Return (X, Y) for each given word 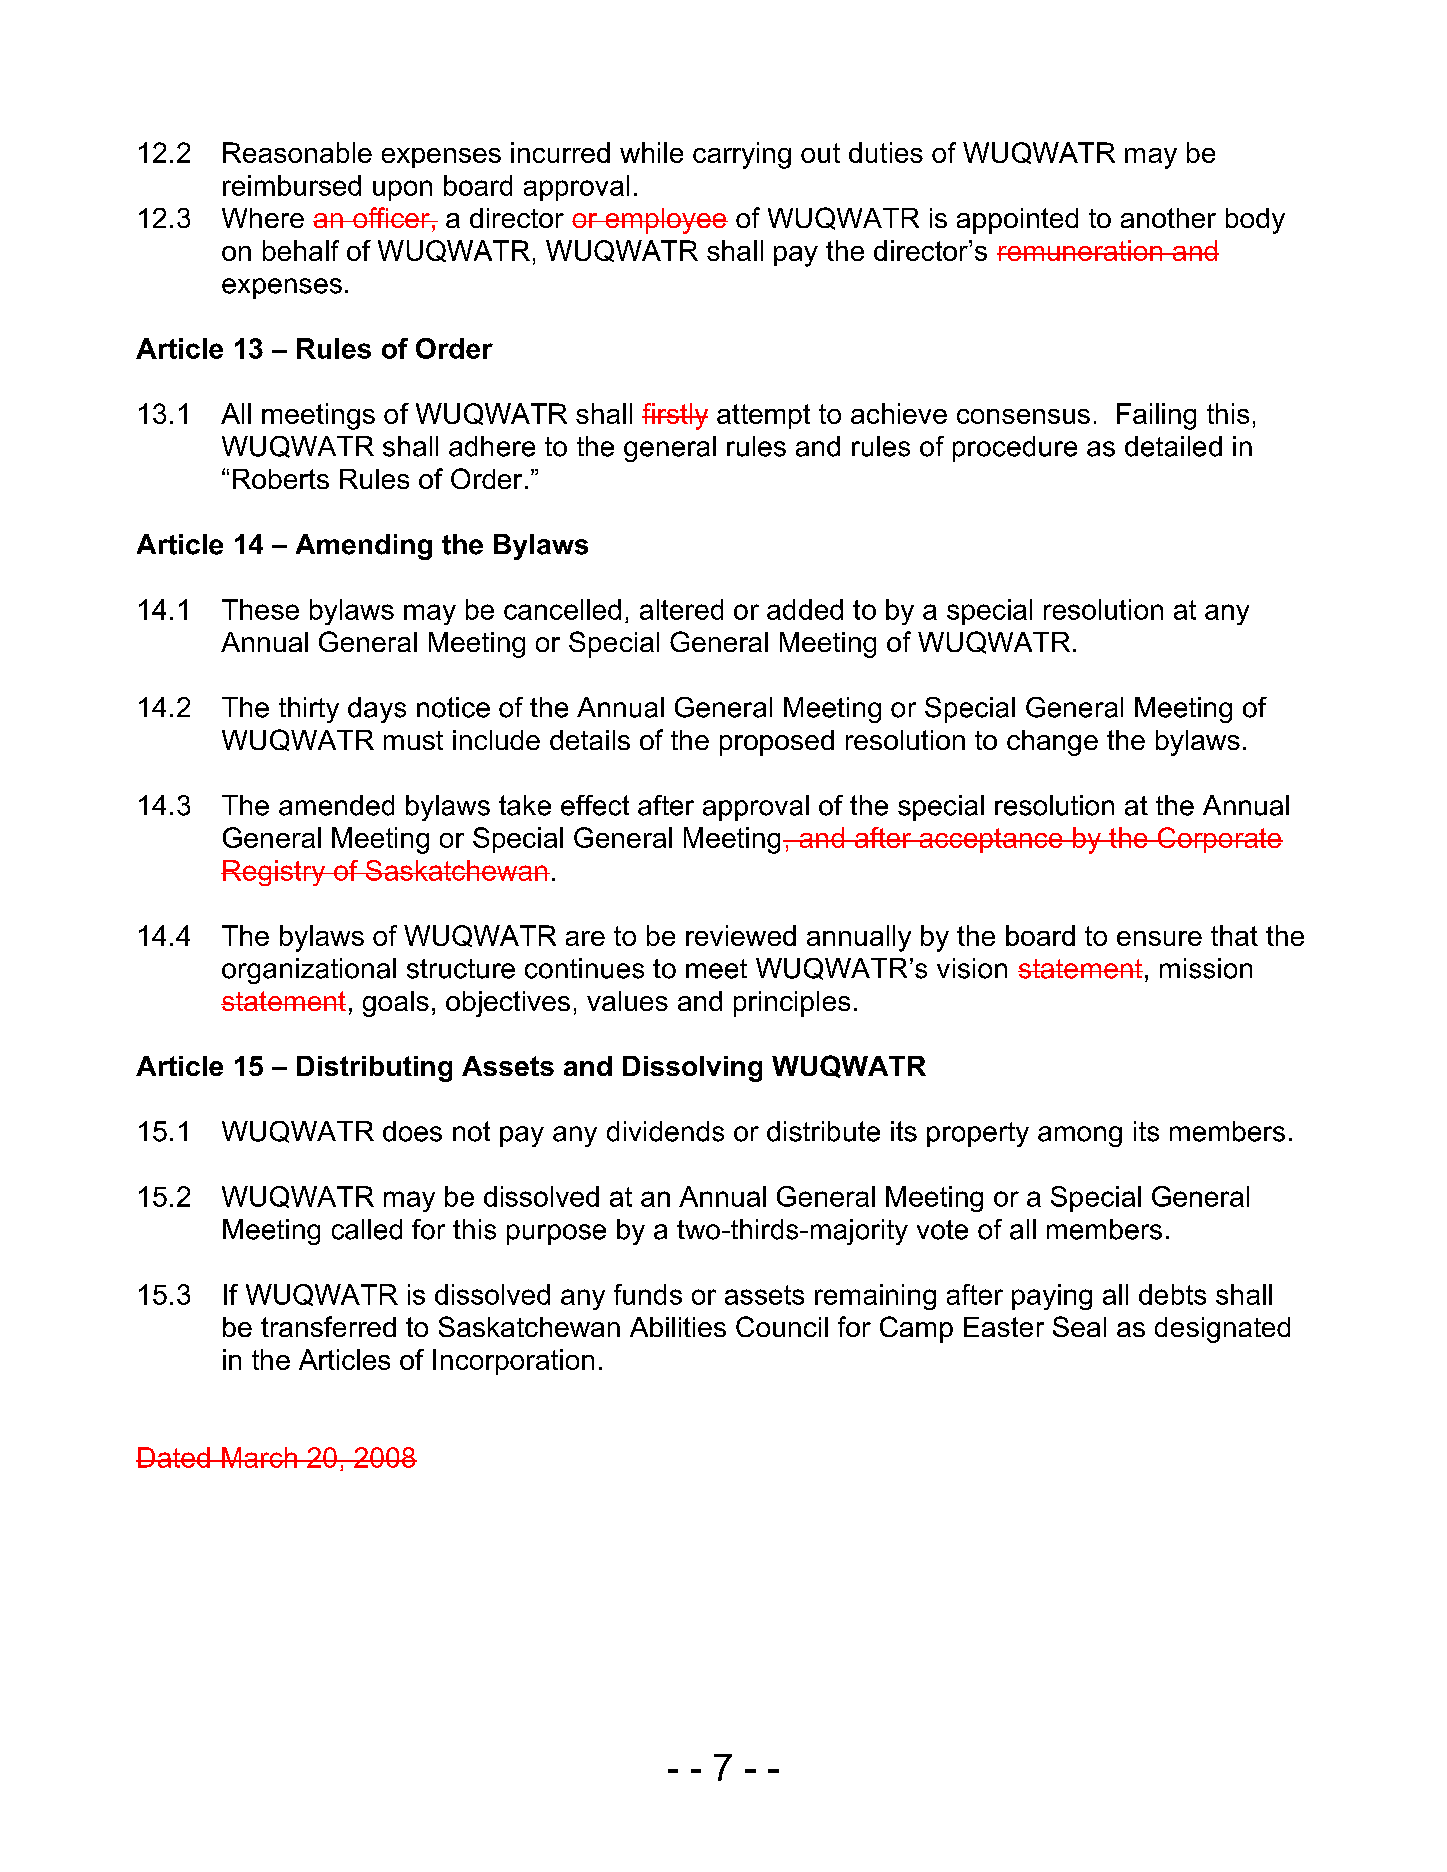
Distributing (374, 1069)
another (1168, 218)
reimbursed (292, 185)
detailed (1173, 446)
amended (336, 805)
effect (595, 805)
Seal (1079, 1326)
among (1080, 1136)
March (259, 1457)
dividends (665, 1131)
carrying (742, 155)
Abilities (678, 1327)
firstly (675, 416)
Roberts (281, 479)
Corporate (1219, 840)
